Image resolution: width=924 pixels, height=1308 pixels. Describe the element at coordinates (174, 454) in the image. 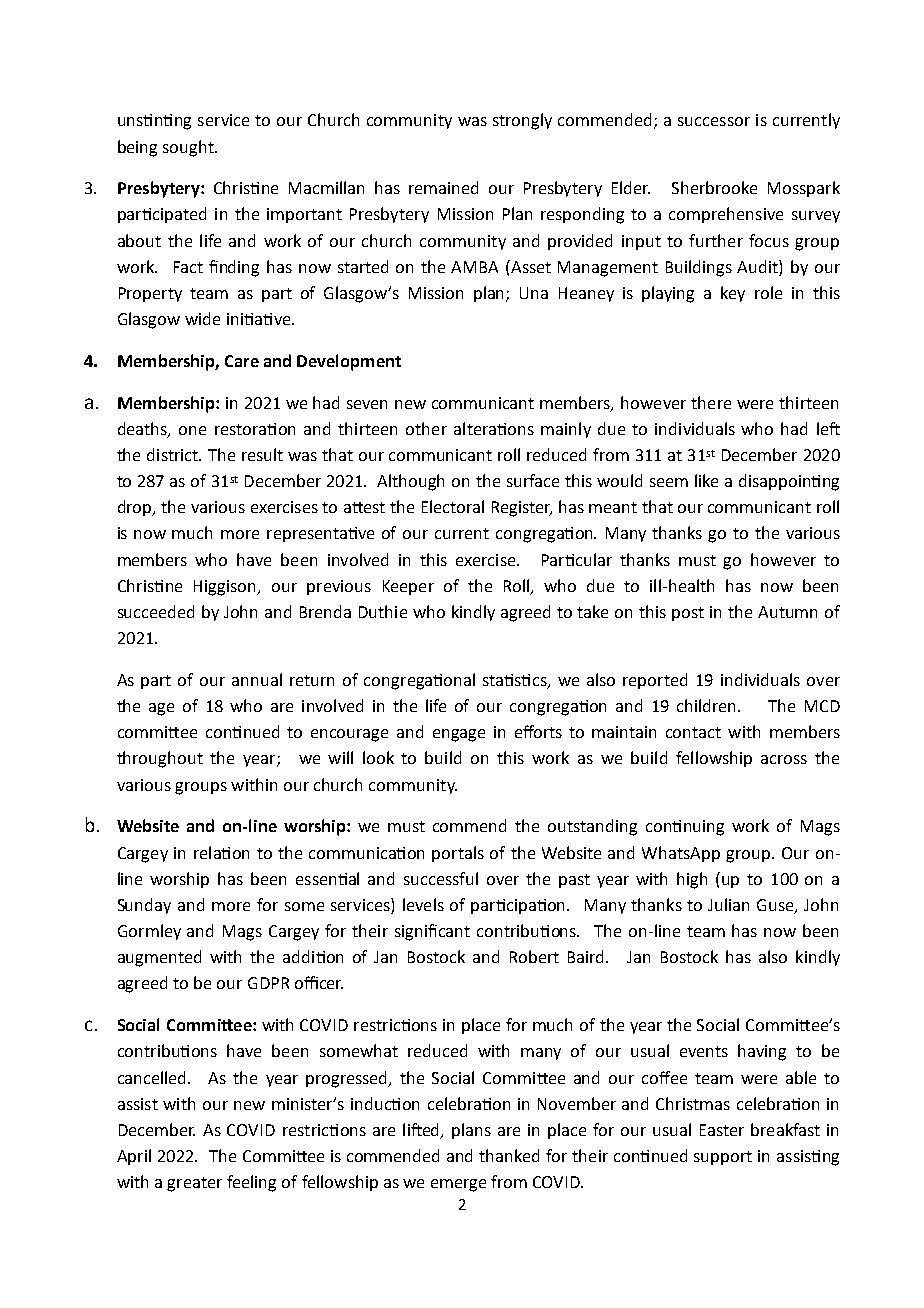

I see `district` at that location.
